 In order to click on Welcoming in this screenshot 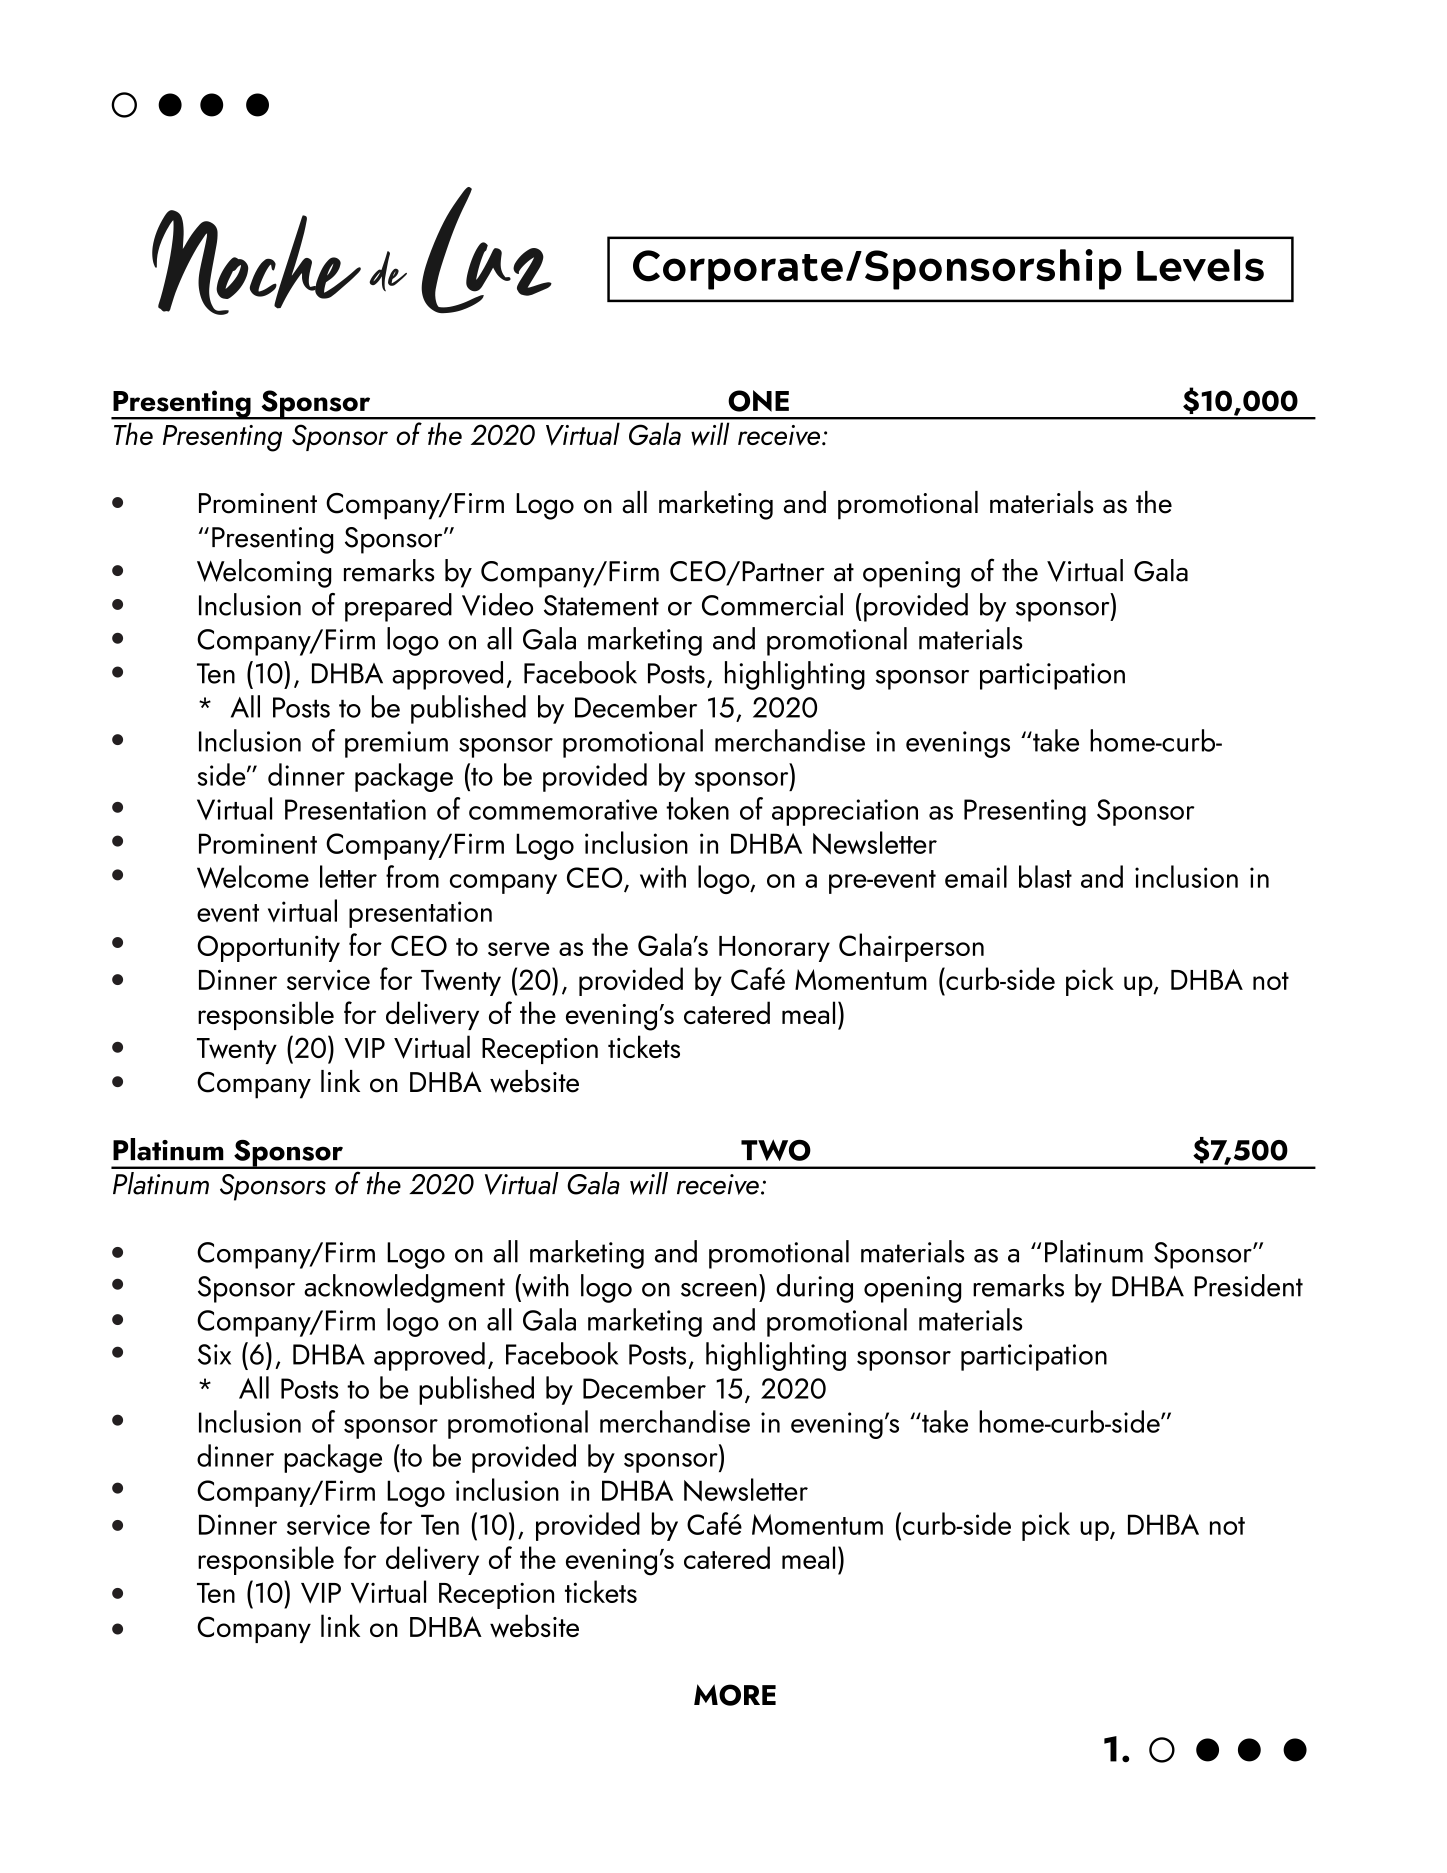, I will do `click(264, 573)`.
